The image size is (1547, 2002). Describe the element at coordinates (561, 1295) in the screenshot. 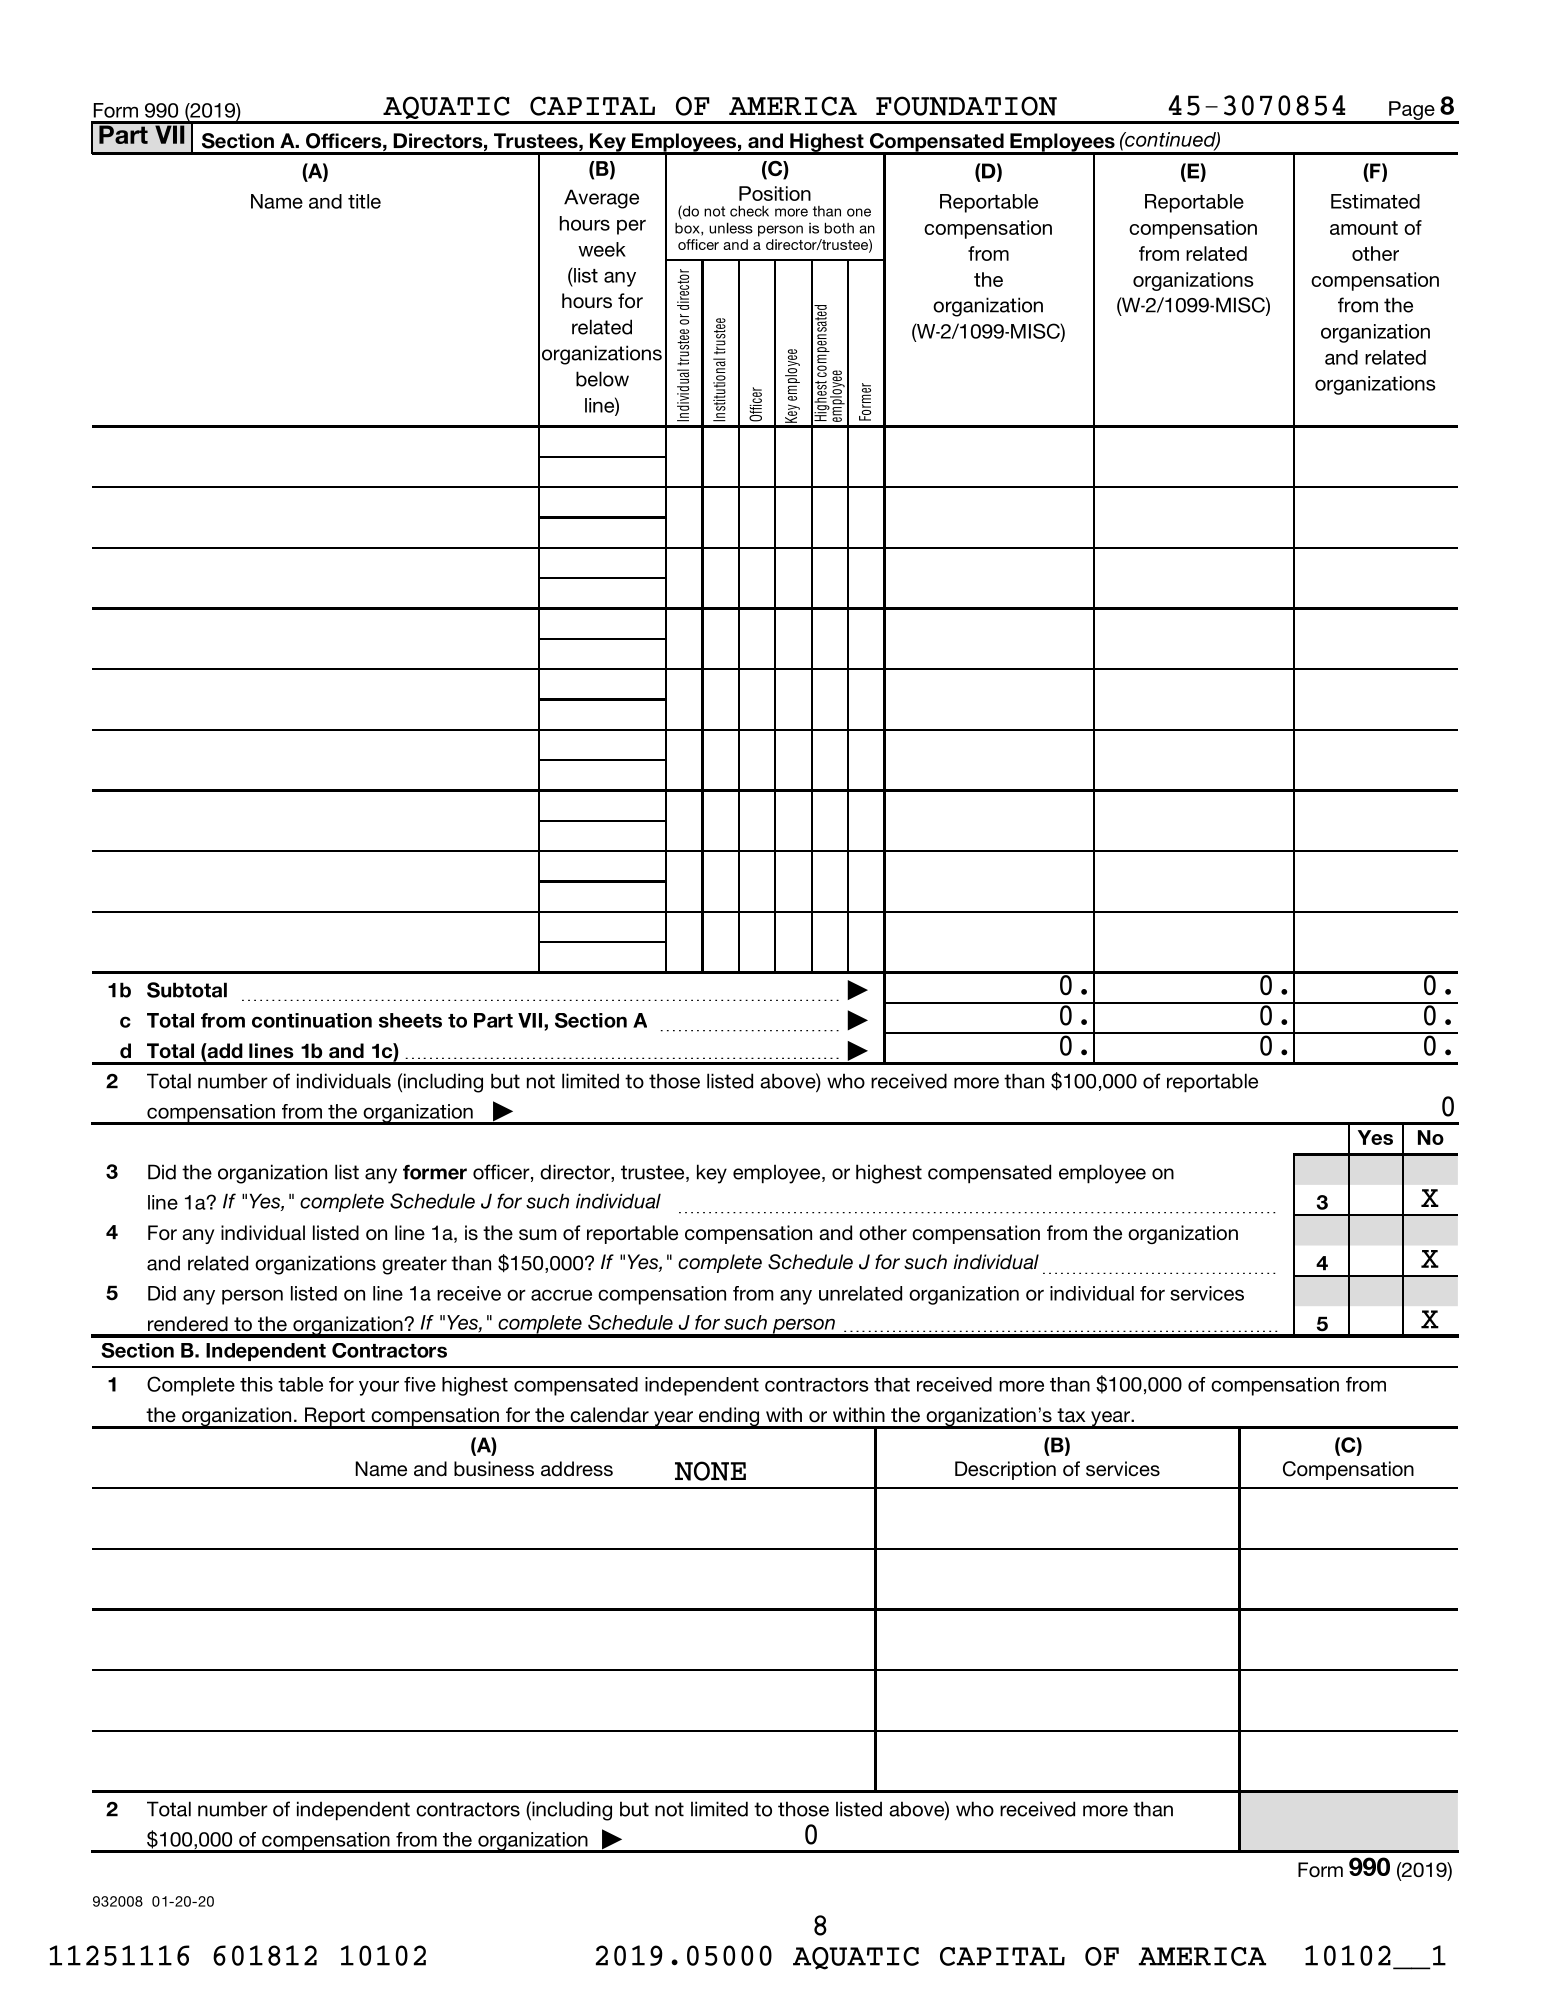

I see `accrue` at that location.
